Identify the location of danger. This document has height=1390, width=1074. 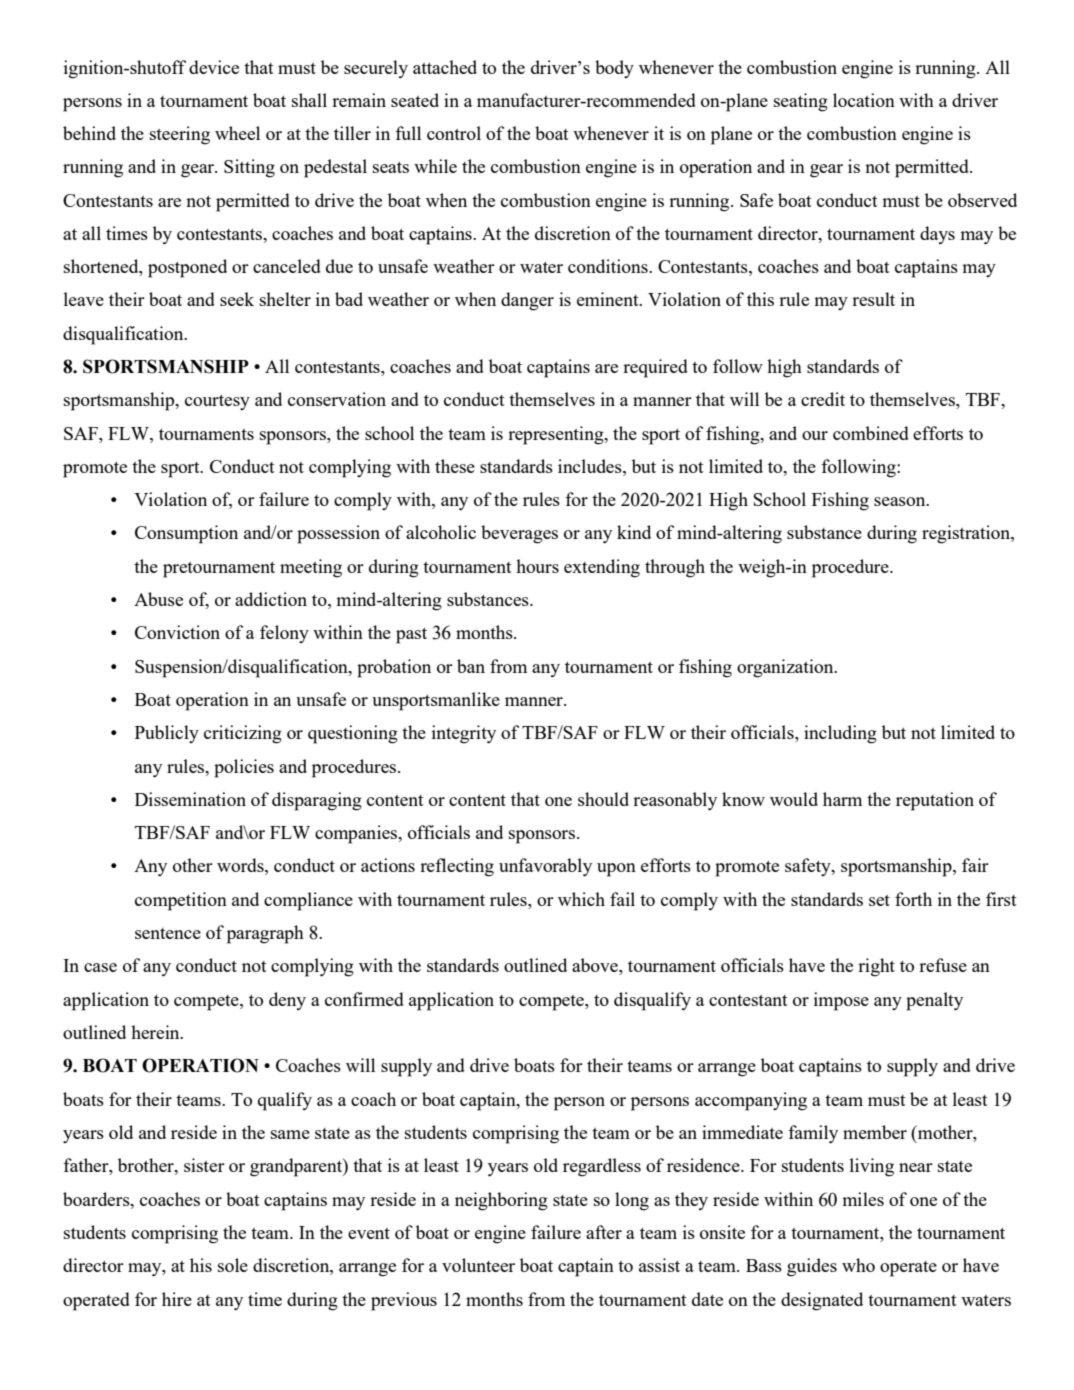
(527, 301).
